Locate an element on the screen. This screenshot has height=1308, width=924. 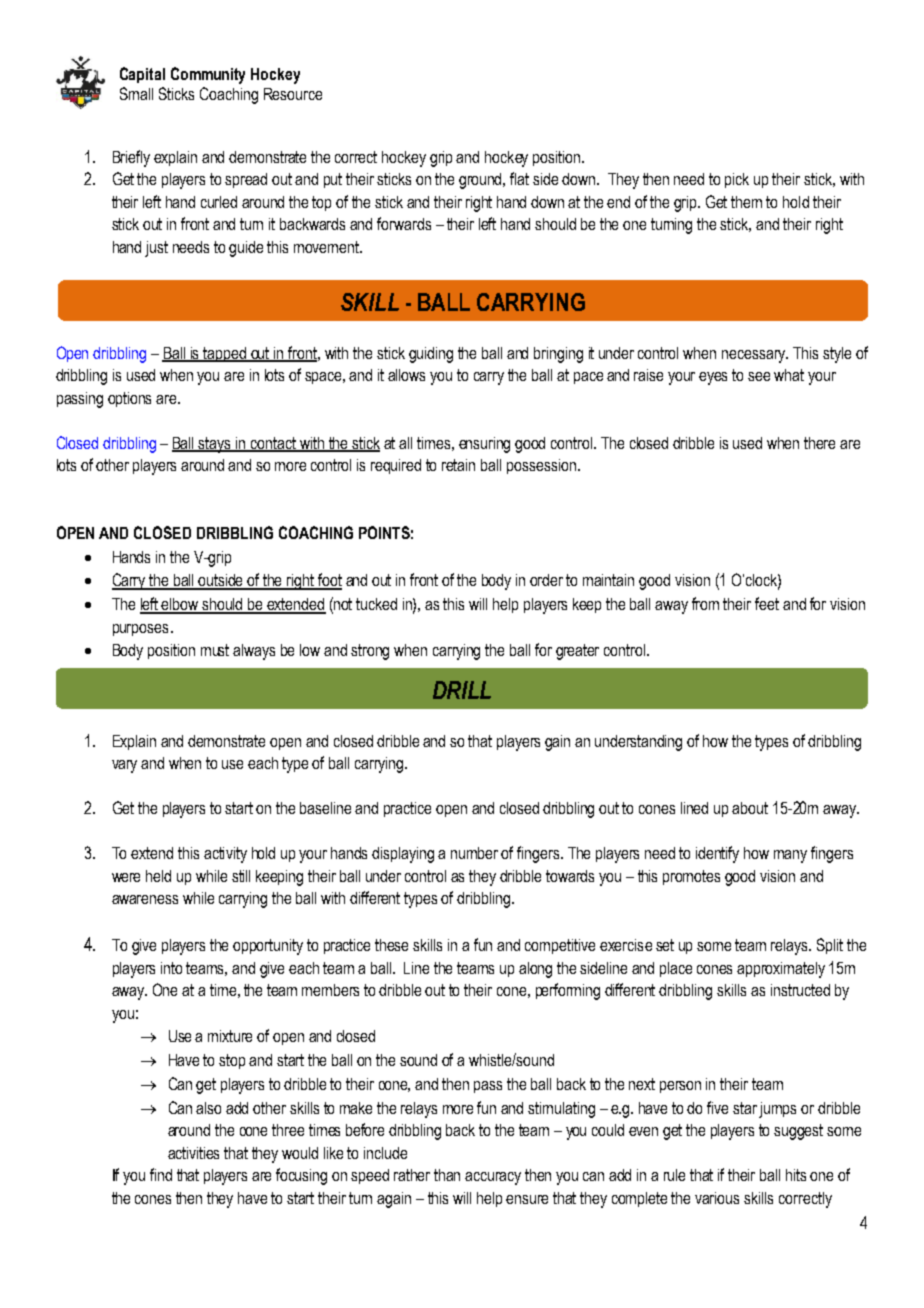
accuracy is located at coordinates (493, 1178).
